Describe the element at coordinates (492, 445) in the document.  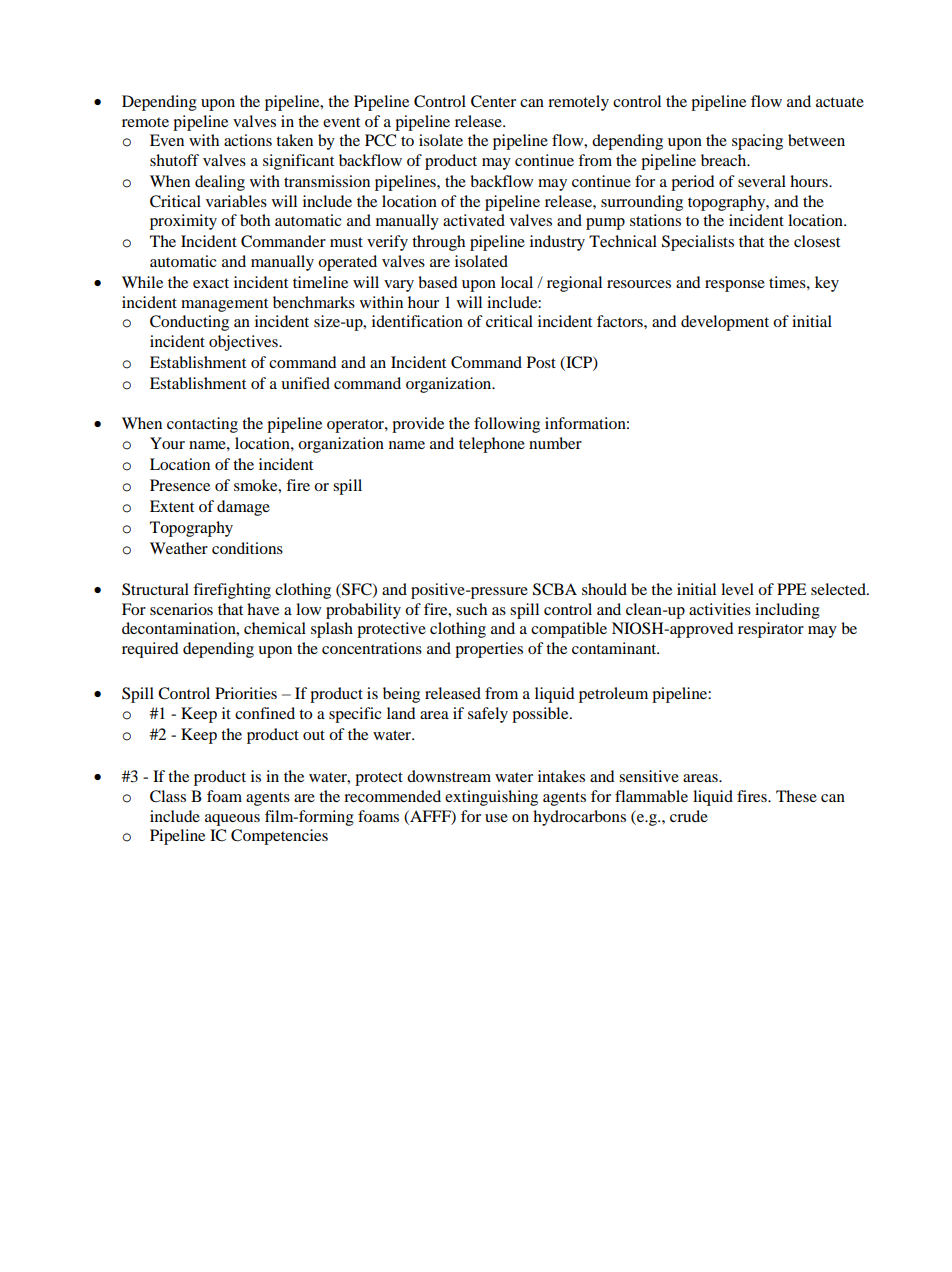
I see `telephone` at that location.
